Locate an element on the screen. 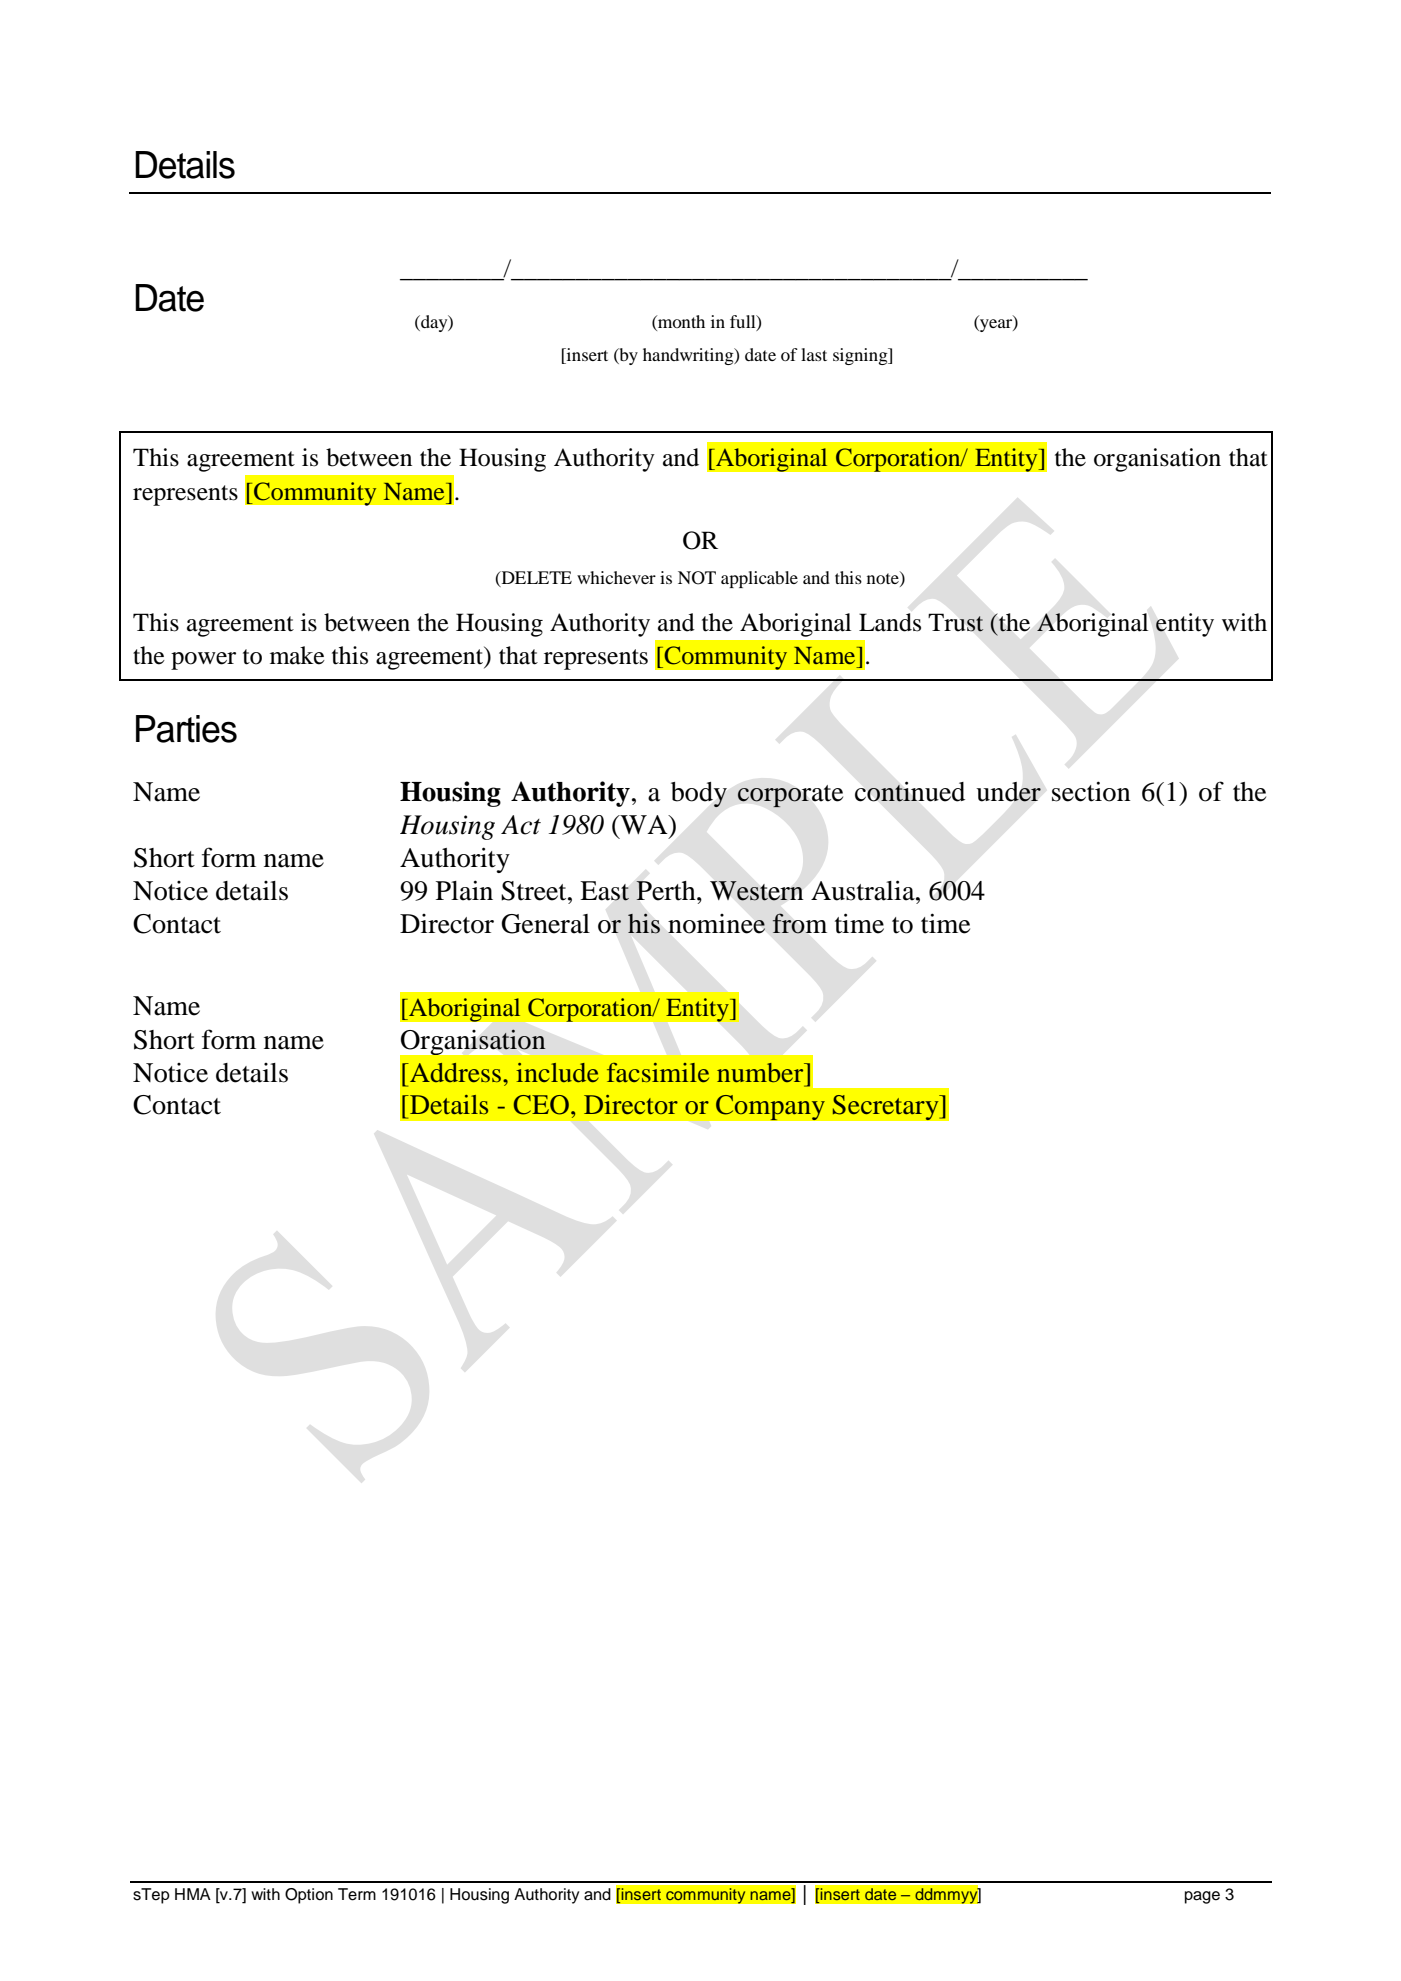 Image resolution: width=1401 pixels, height=1981 pixels. Company is located at coordinates (770, 1107).
